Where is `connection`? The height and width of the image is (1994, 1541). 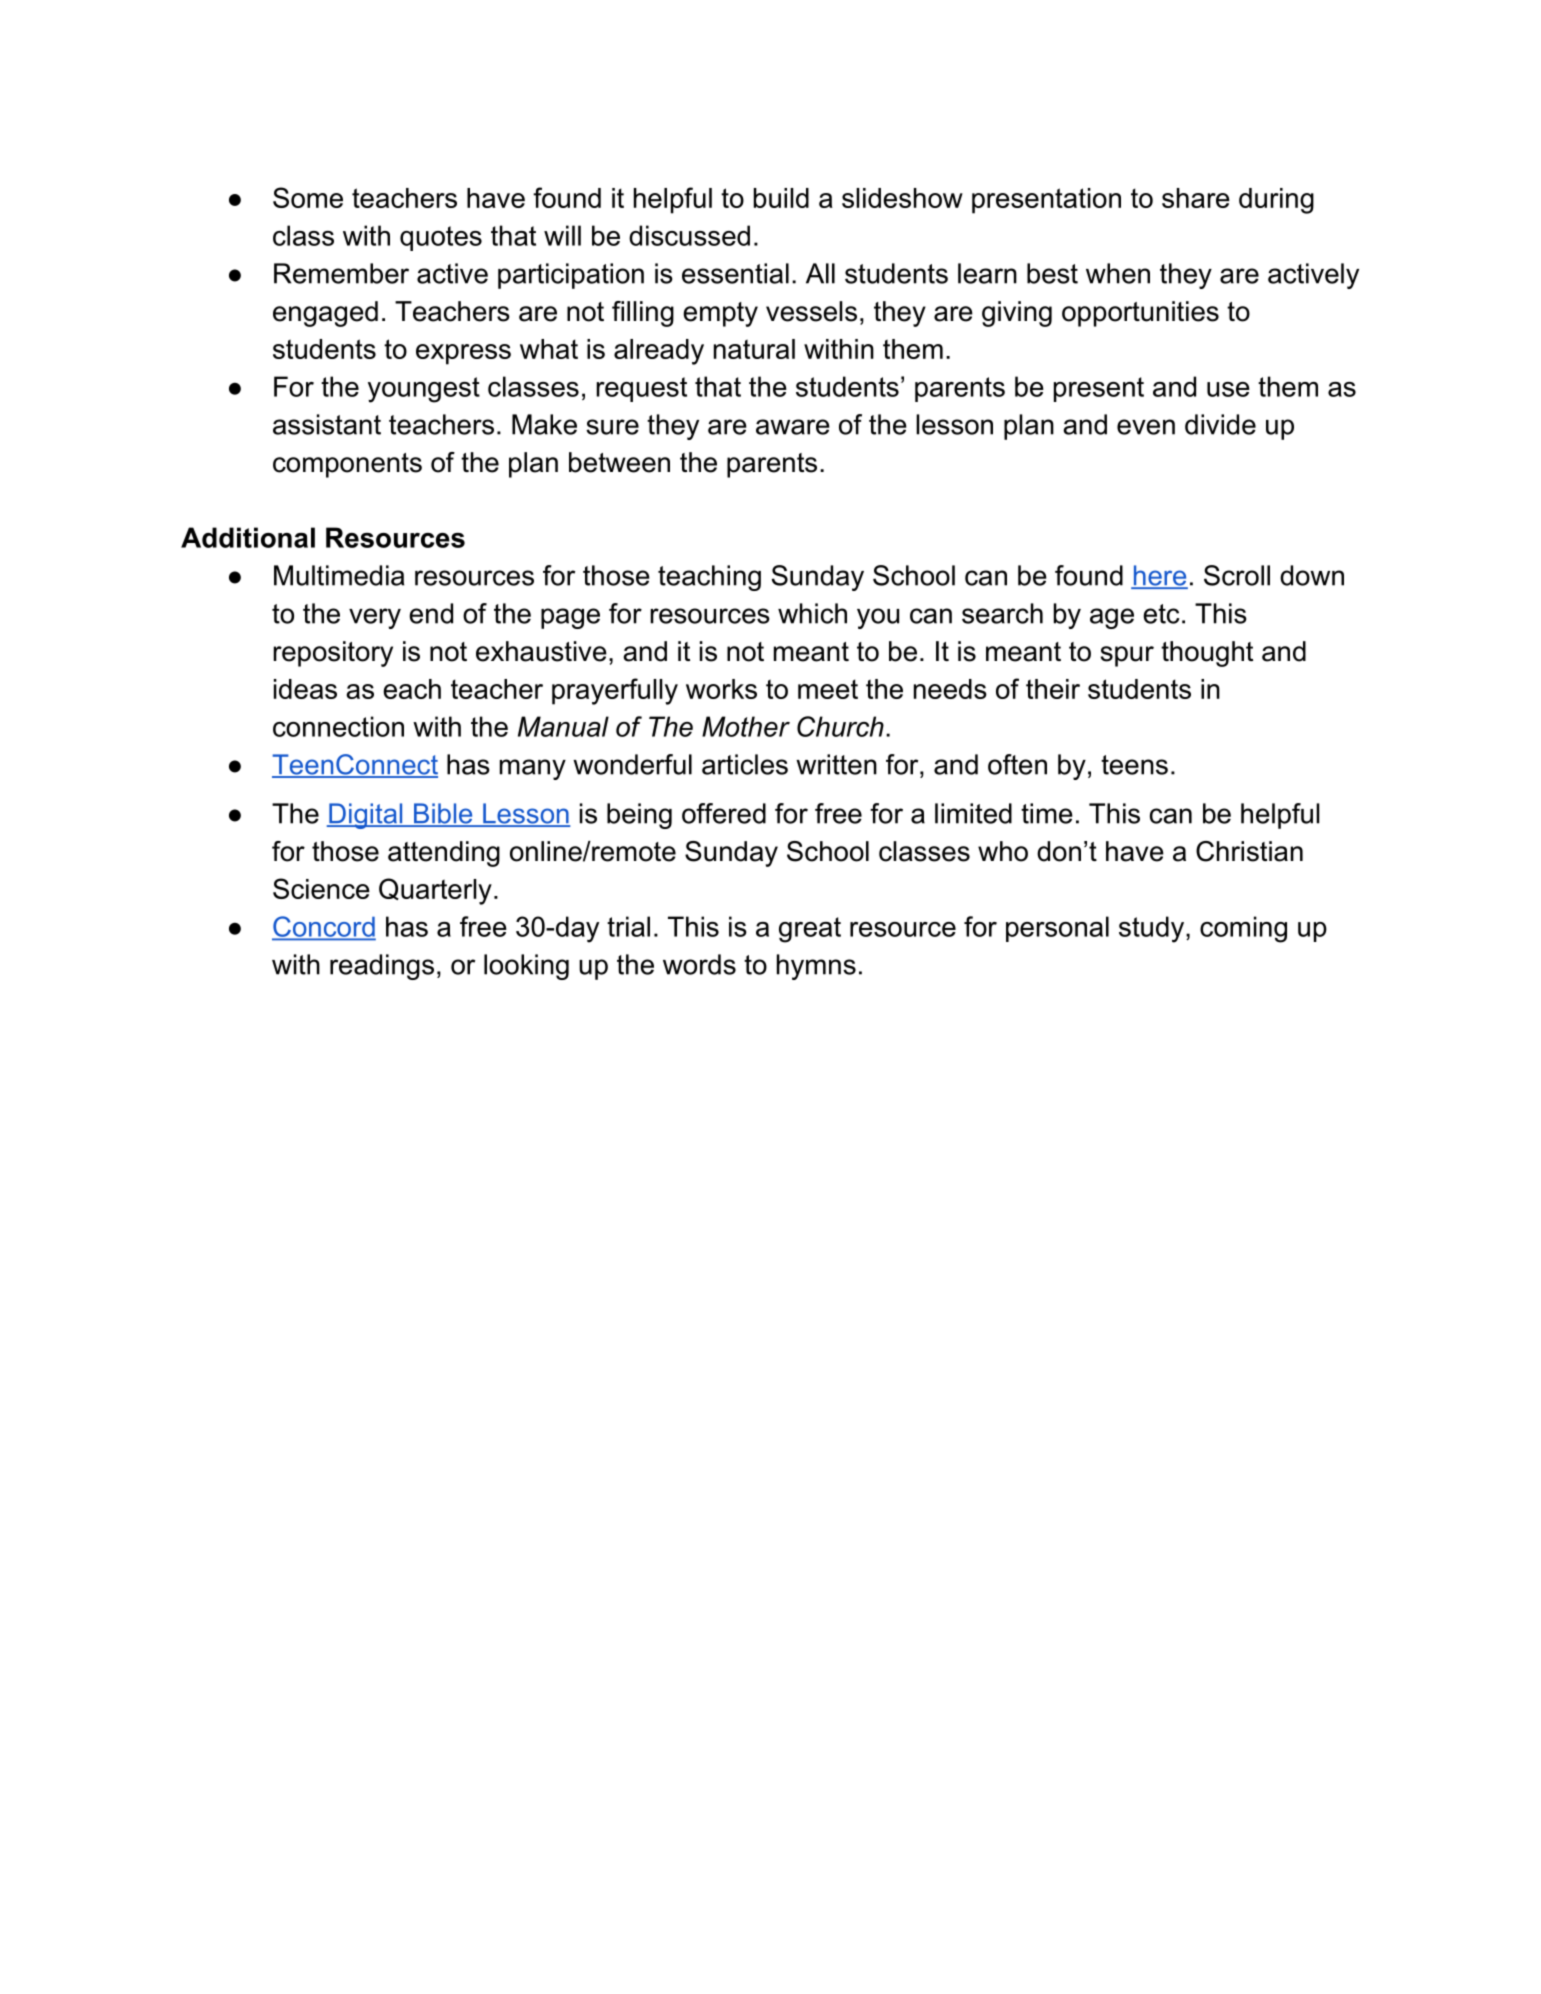 connection is located at coordinates (338, 726).
